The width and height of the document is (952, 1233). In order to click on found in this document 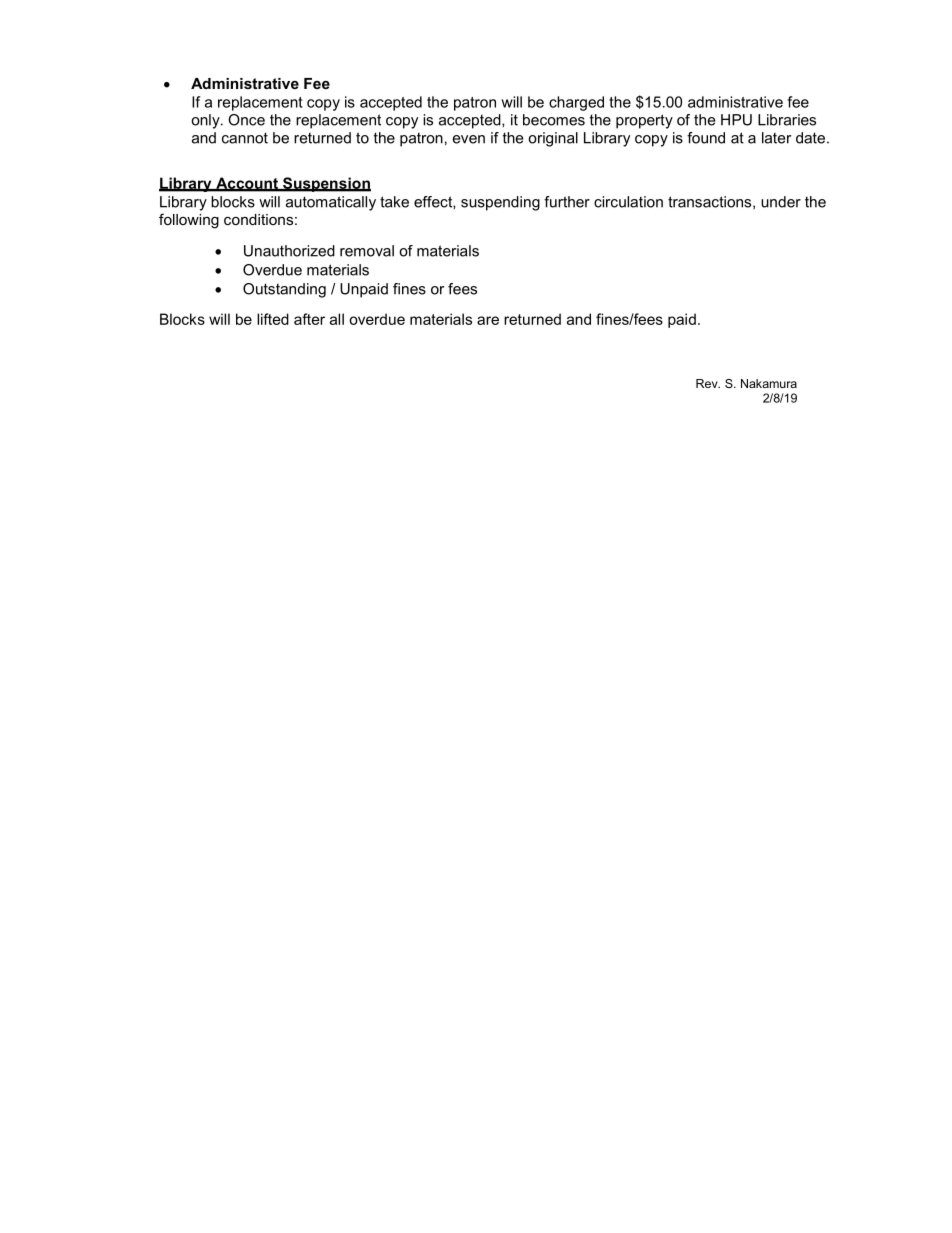, I will do `click(706, 138)`.
